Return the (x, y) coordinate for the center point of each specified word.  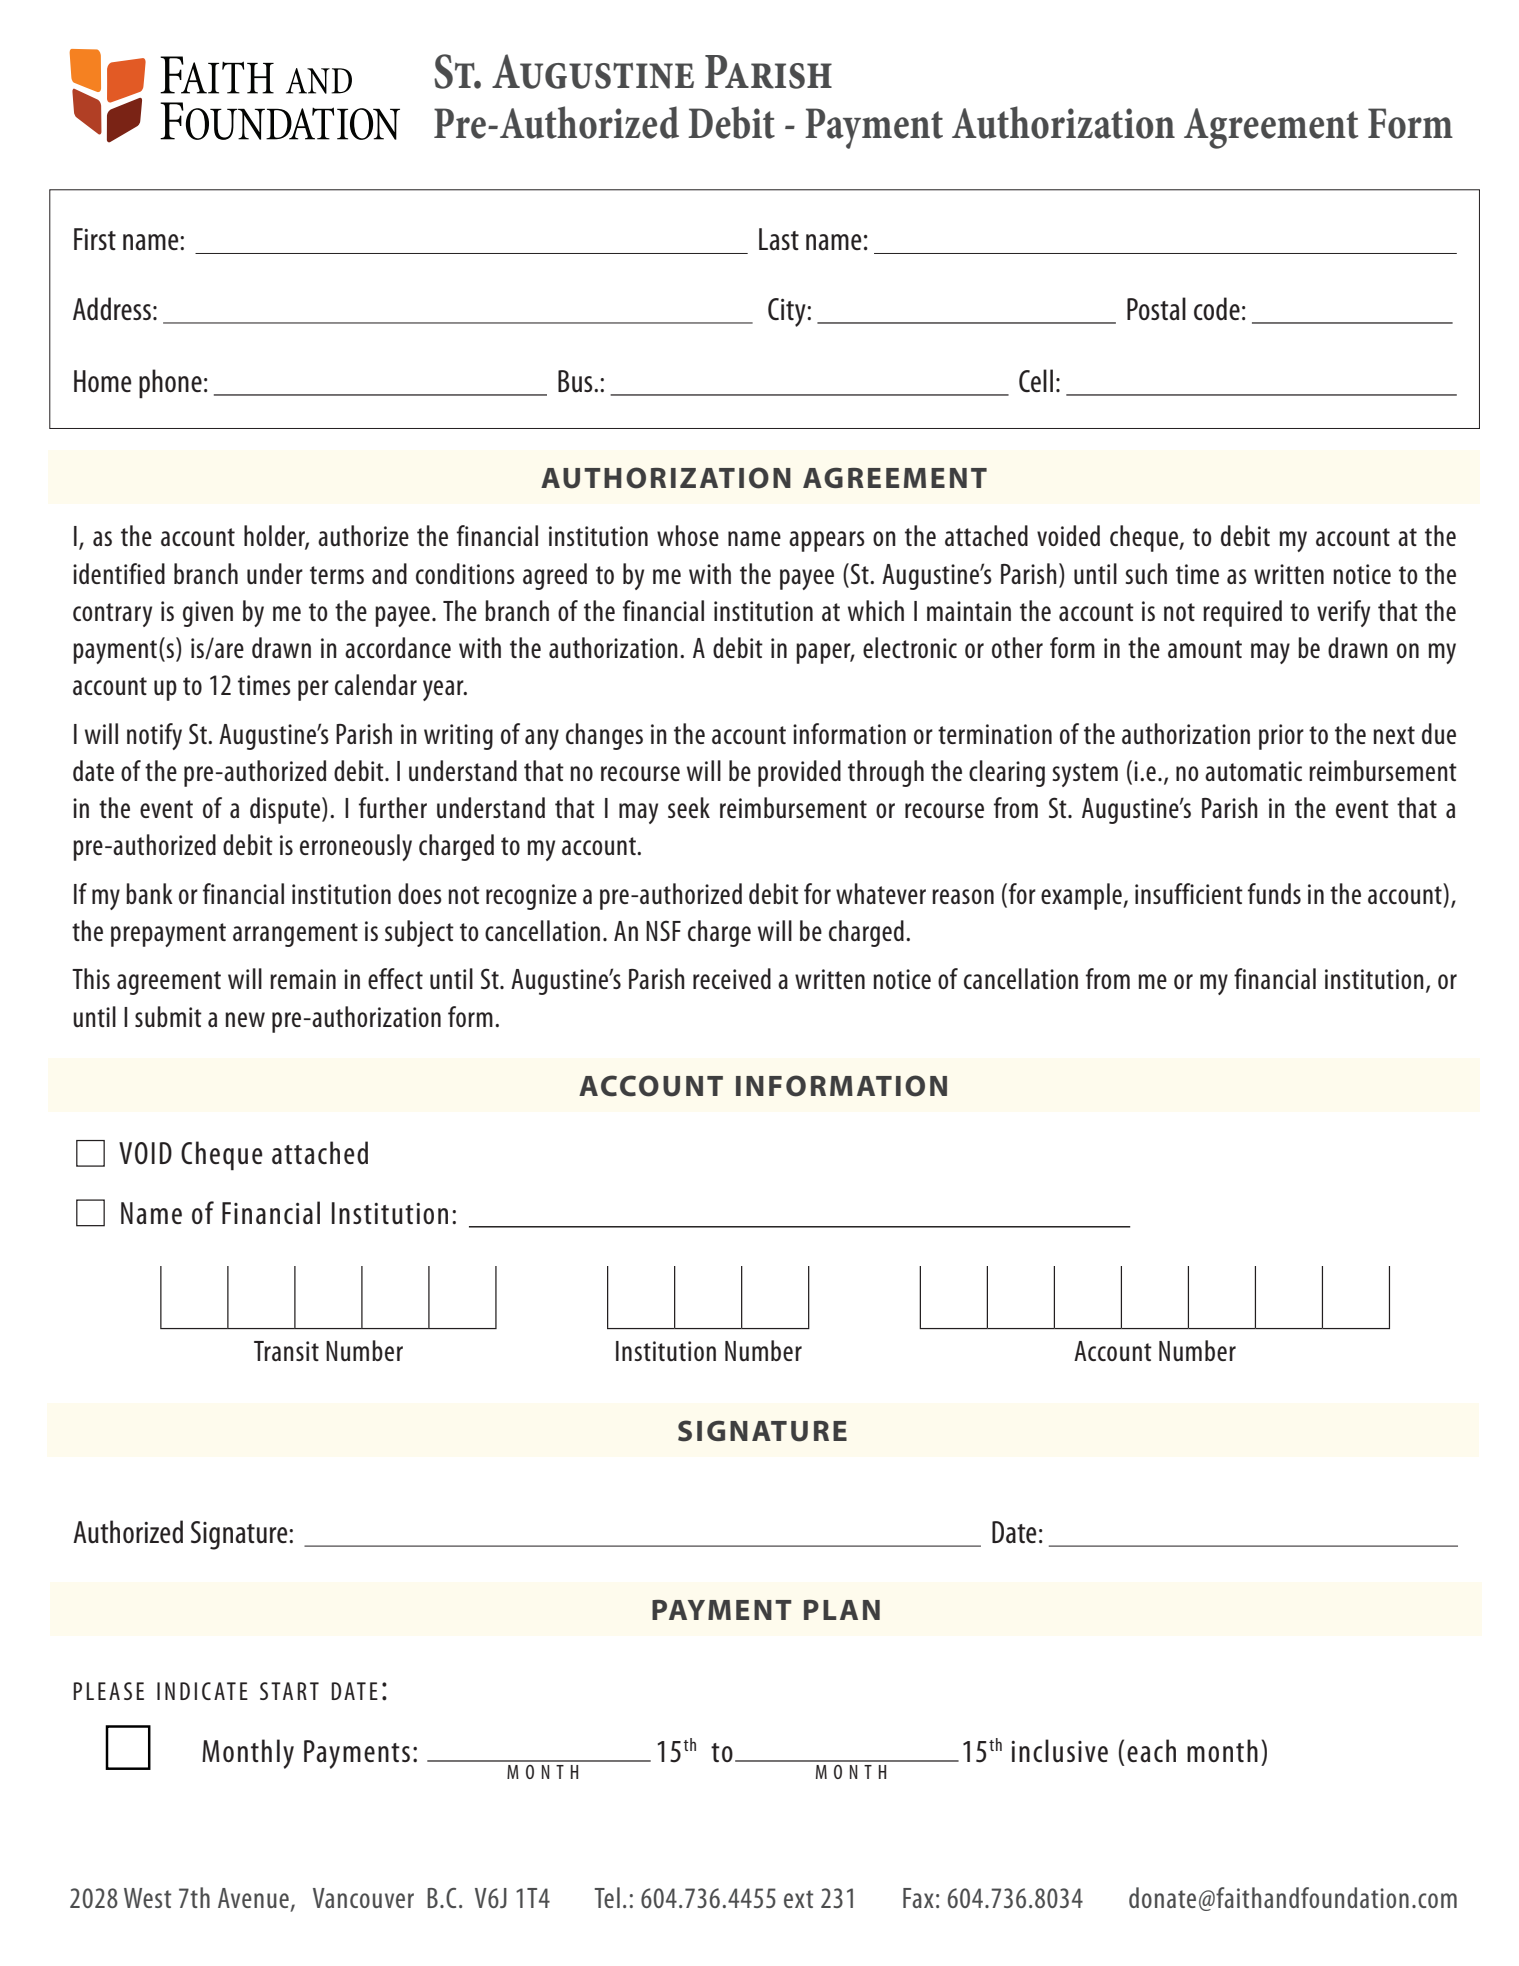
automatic (1253, 771)
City (788, 312)
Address (112, 309)
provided (799, 773)
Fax (918, 1898)
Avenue (253, 1898)
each (1151, 1751)
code (1217, 309)
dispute (285, 810)
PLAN (842, 1610)
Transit (286, 1351)
